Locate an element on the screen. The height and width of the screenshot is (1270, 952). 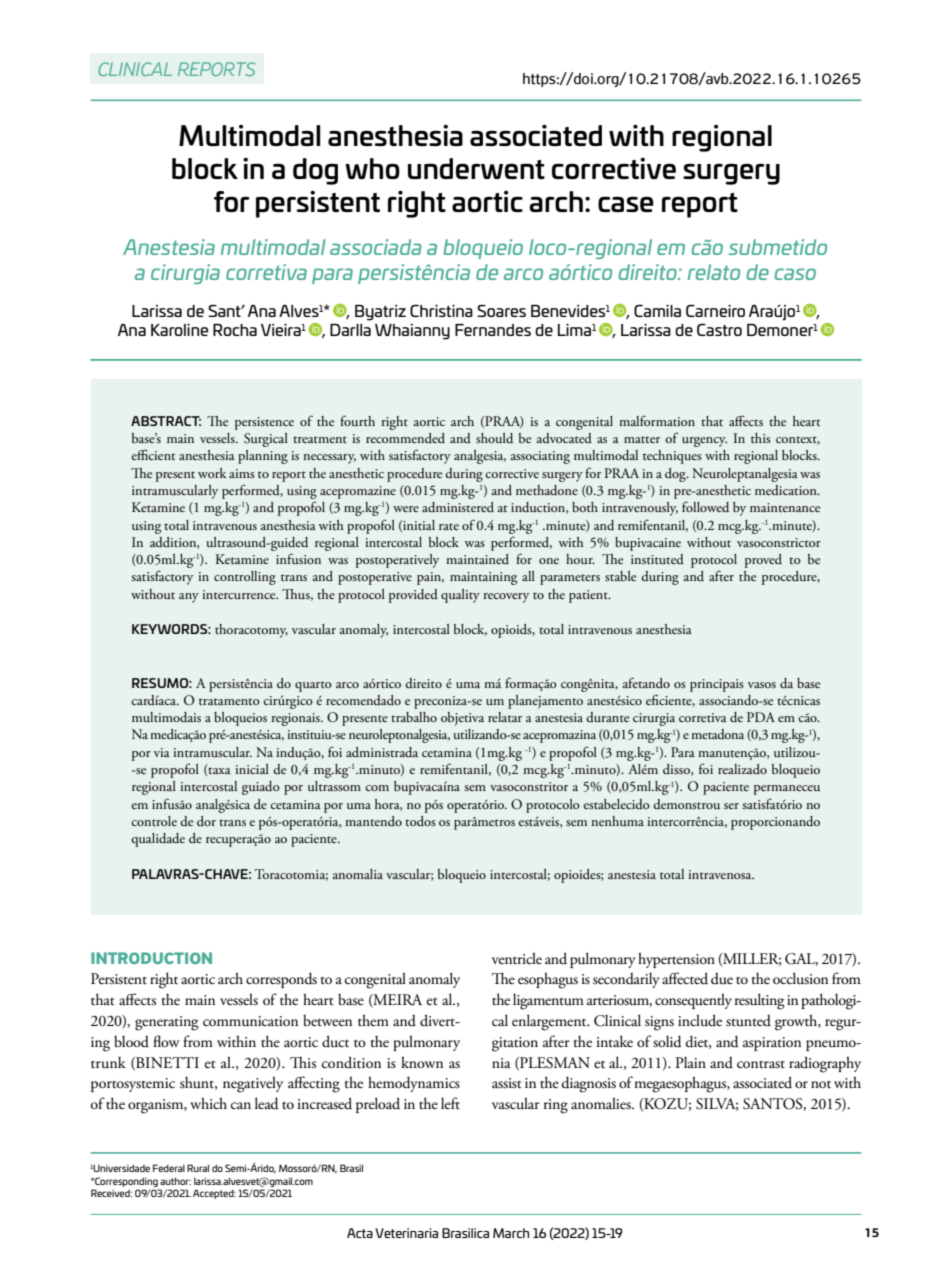
Rocha is located at coordinates (235, 329).
